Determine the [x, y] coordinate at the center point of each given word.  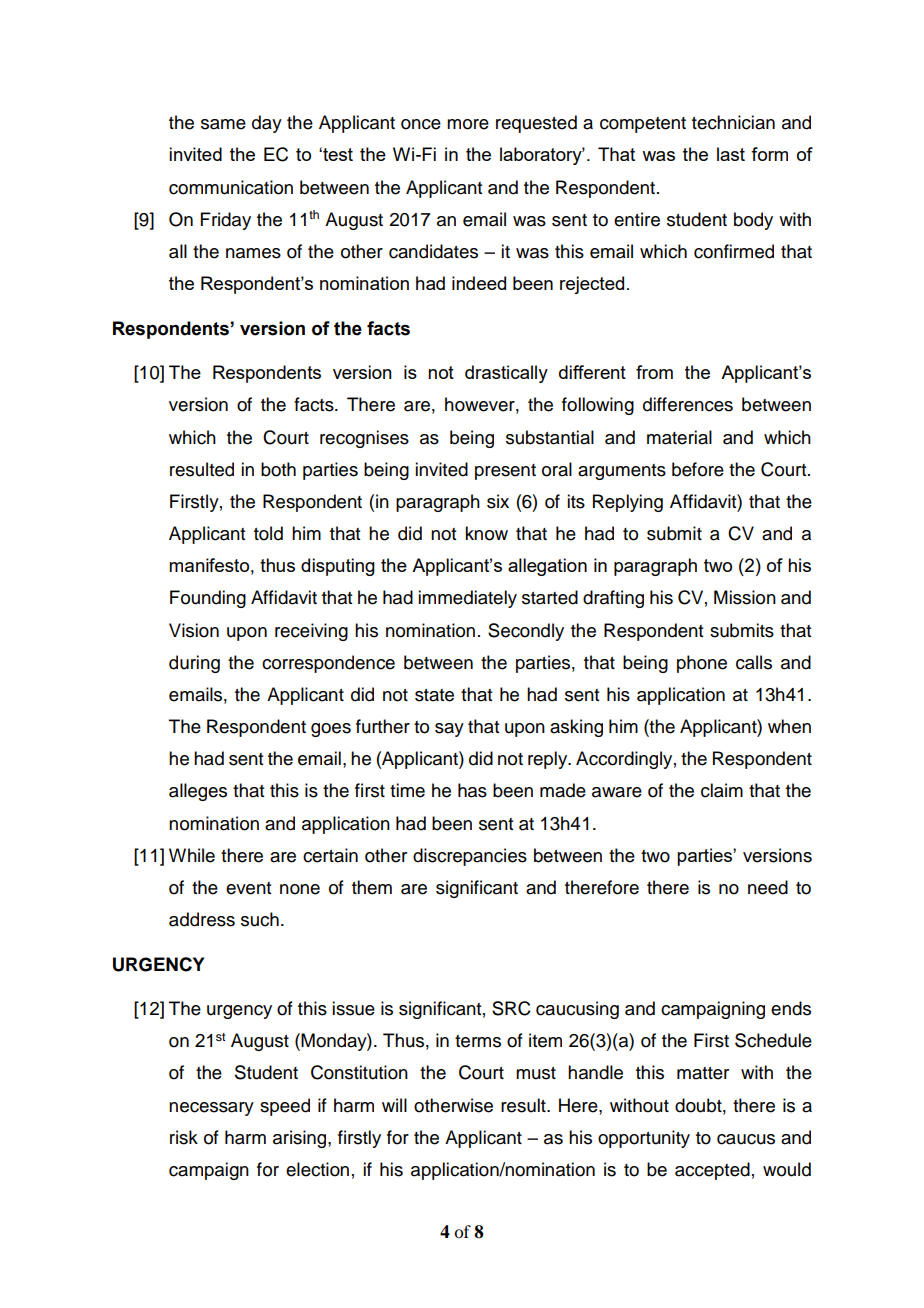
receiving [311, 632]
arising [301, 1139]
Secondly [526, 632]
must [536, 1073]
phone [702, 664]
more [468, 124]
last [731, 154]
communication [231, 187]
